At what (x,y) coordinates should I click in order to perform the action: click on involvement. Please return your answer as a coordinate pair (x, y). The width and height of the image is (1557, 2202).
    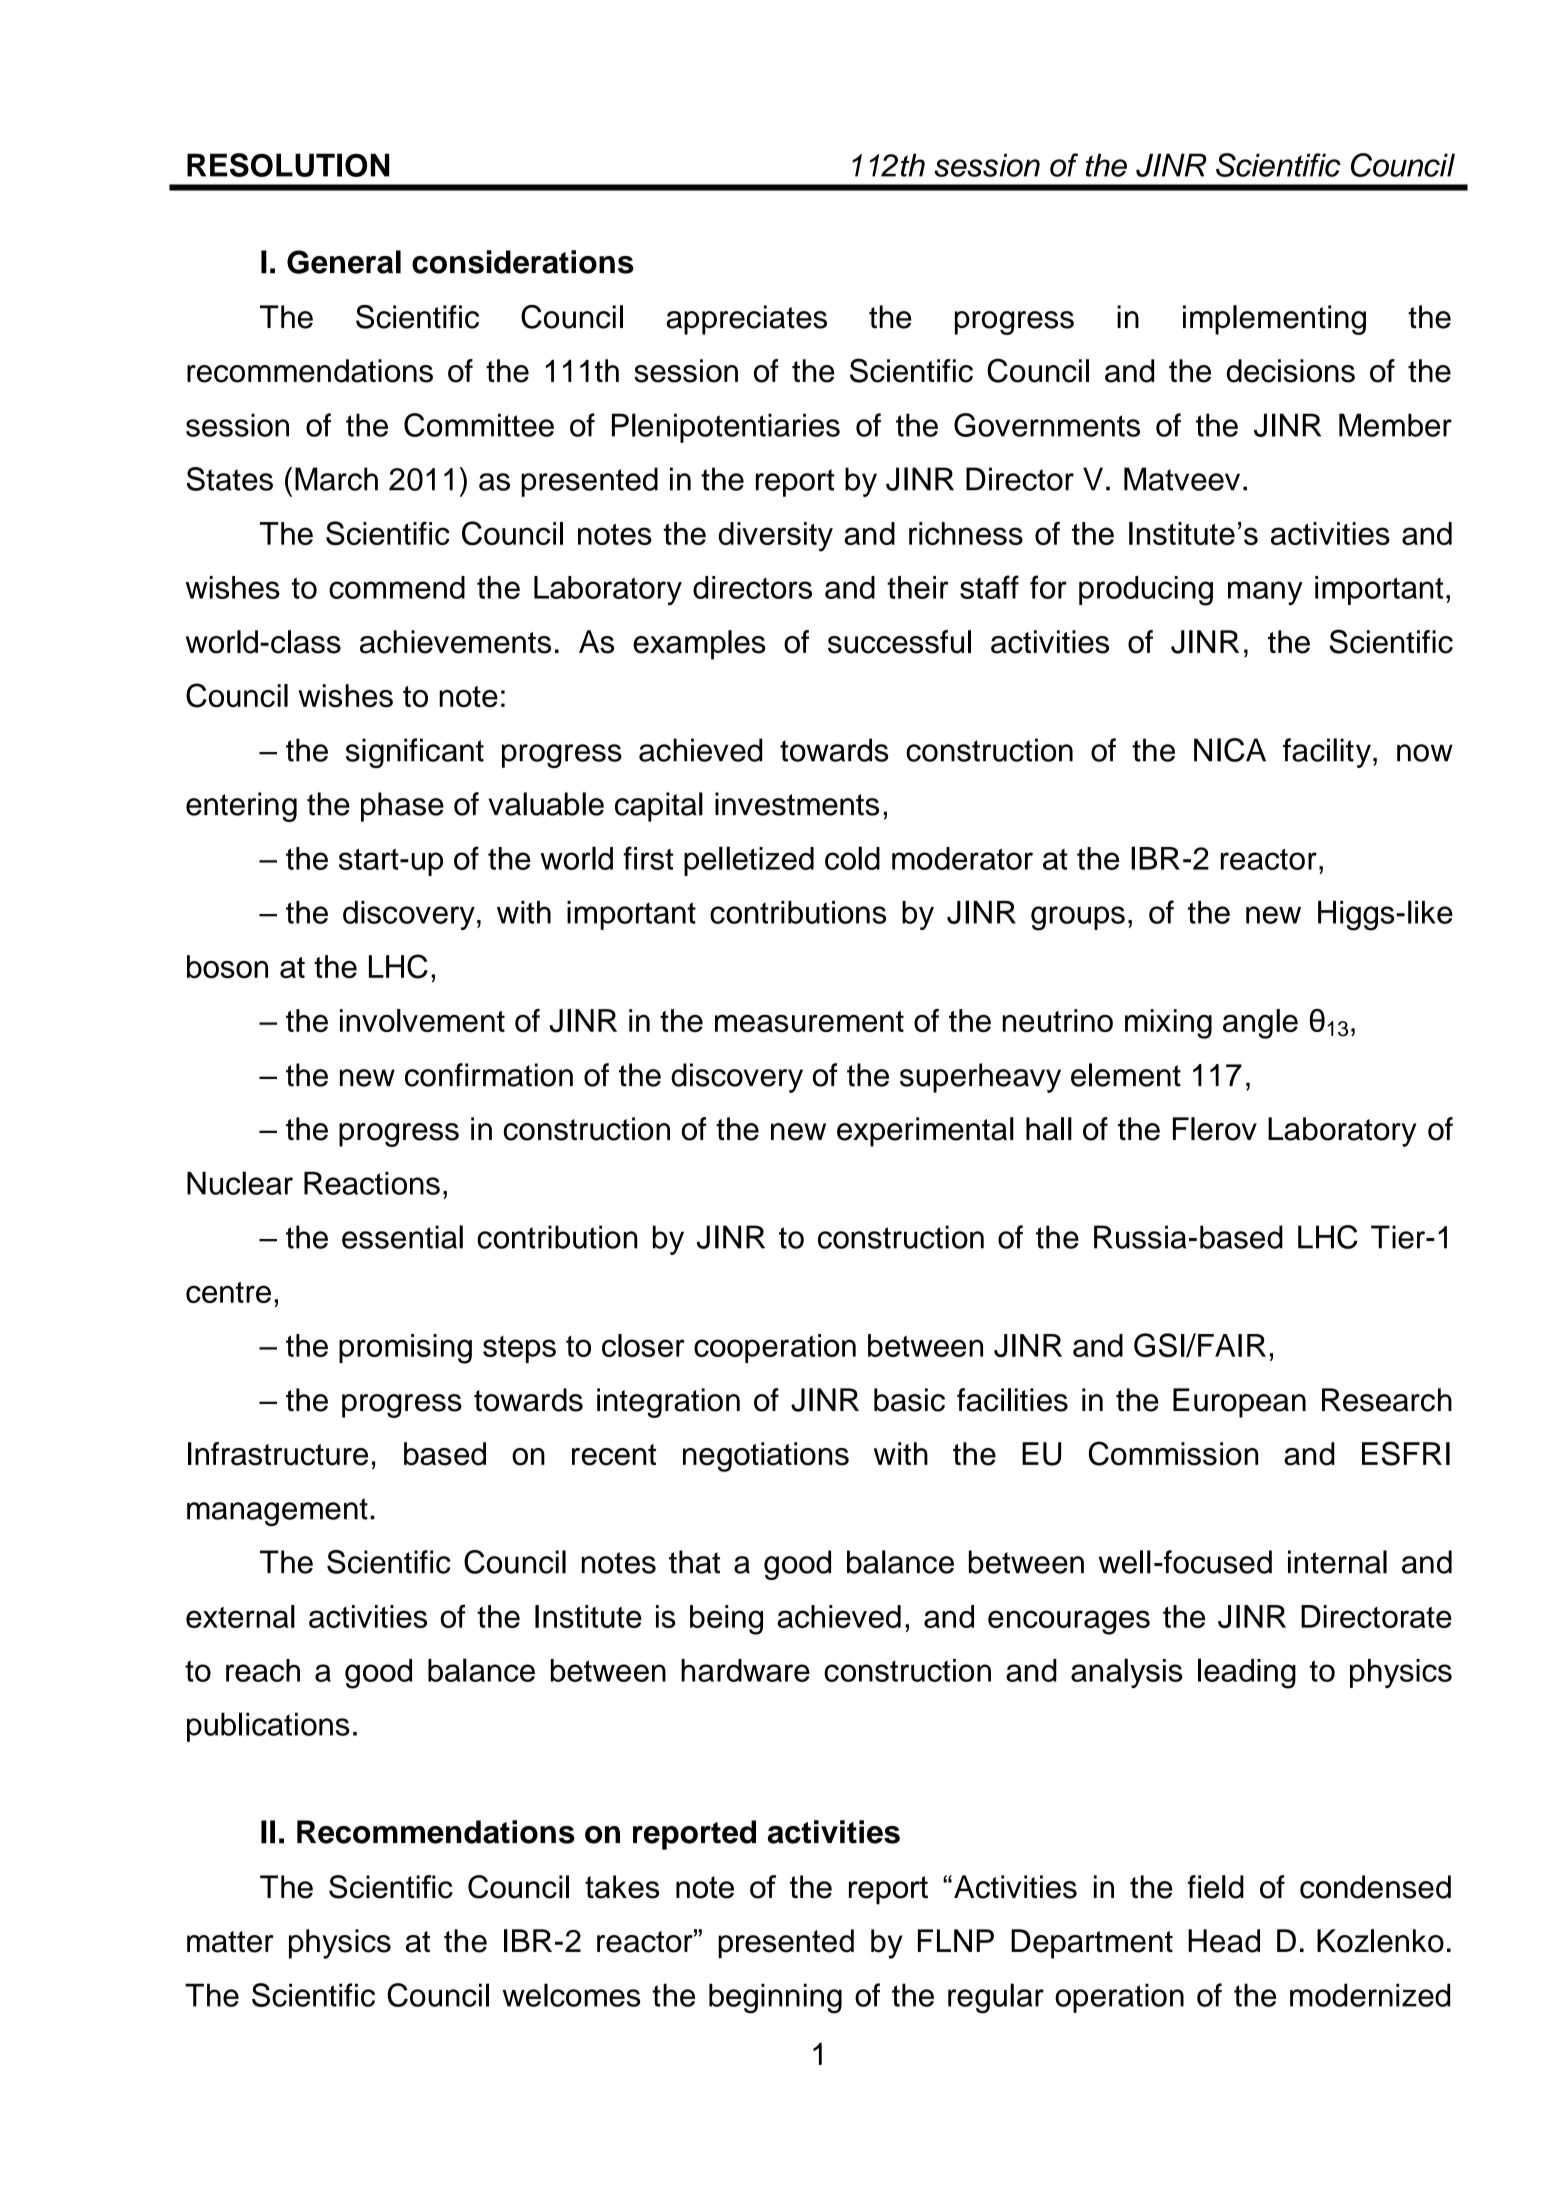
    Looking at the image, I should click on (422, 1020).
